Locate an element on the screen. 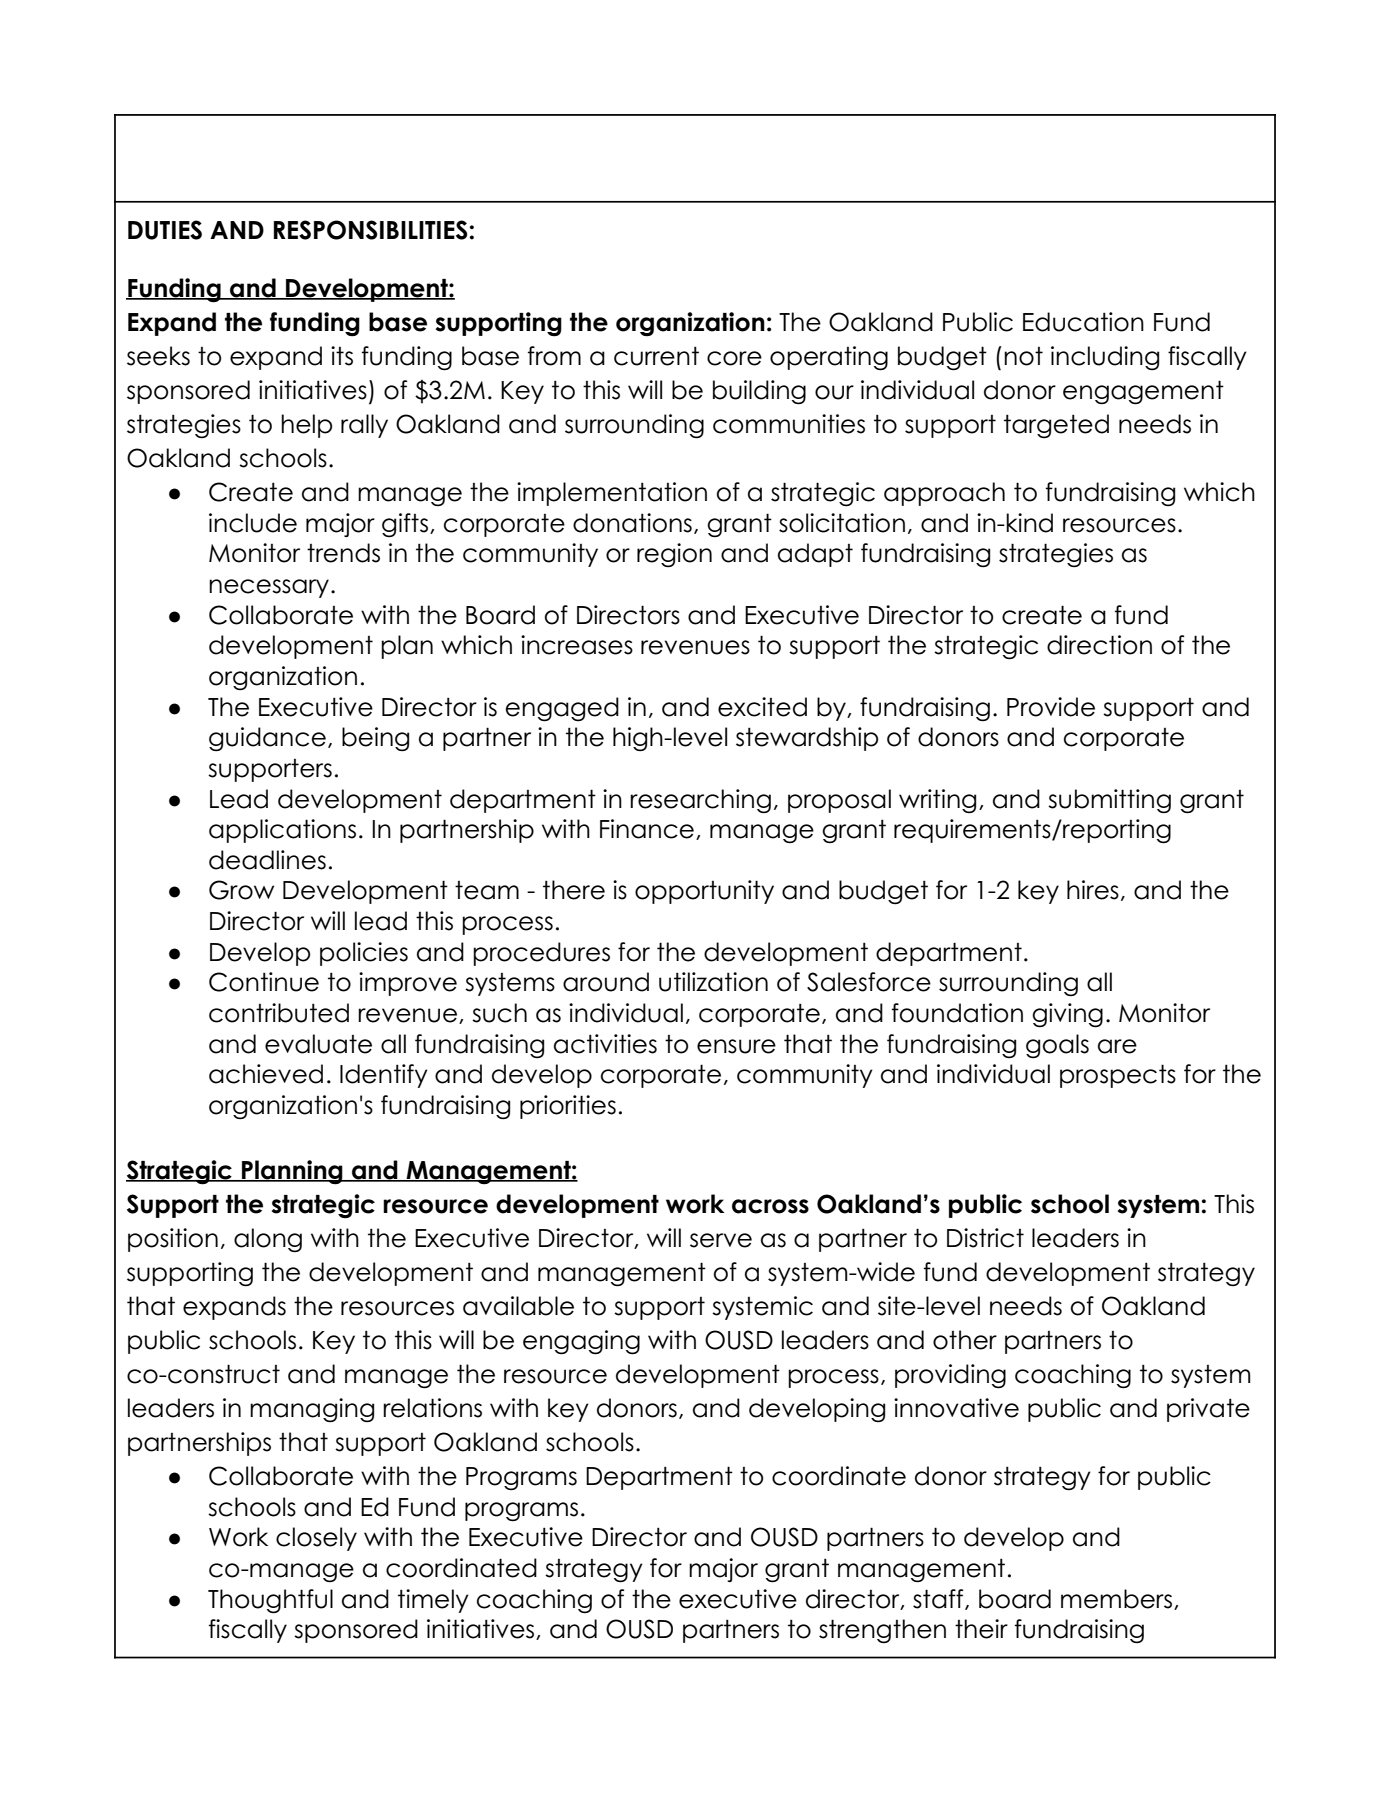 The image size is (1390, 1798). Grow is located at coordinates (241, 890).
